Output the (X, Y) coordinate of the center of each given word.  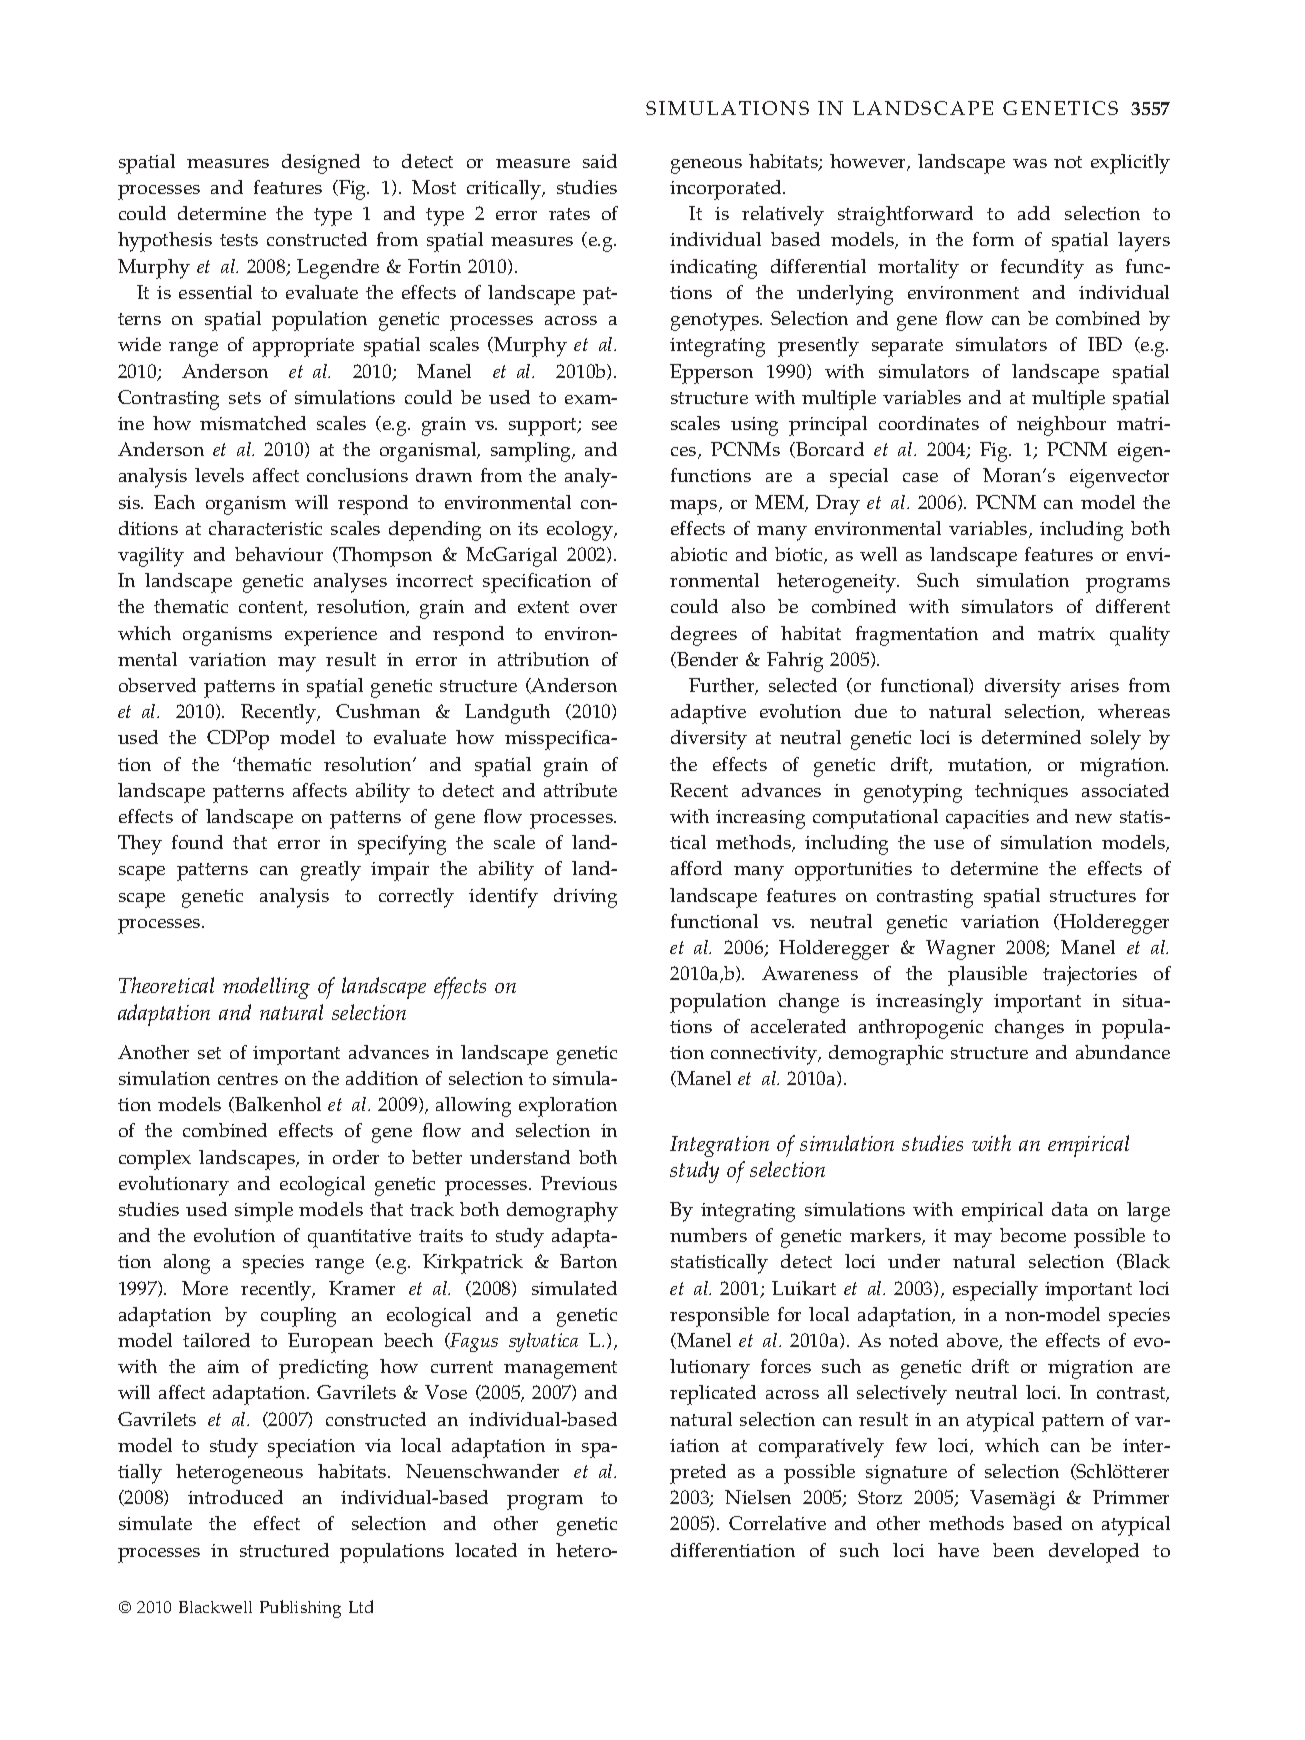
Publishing (300, 1609)
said (600, 161)
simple (264, 1212)
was (1030, 163)
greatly (331, 871)
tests (239, 240)
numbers (708, 1235)
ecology (581, 531)
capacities (987, 819)
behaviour (279, 554)
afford (696, 868)
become (1033, 1235)
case (920, 477)
